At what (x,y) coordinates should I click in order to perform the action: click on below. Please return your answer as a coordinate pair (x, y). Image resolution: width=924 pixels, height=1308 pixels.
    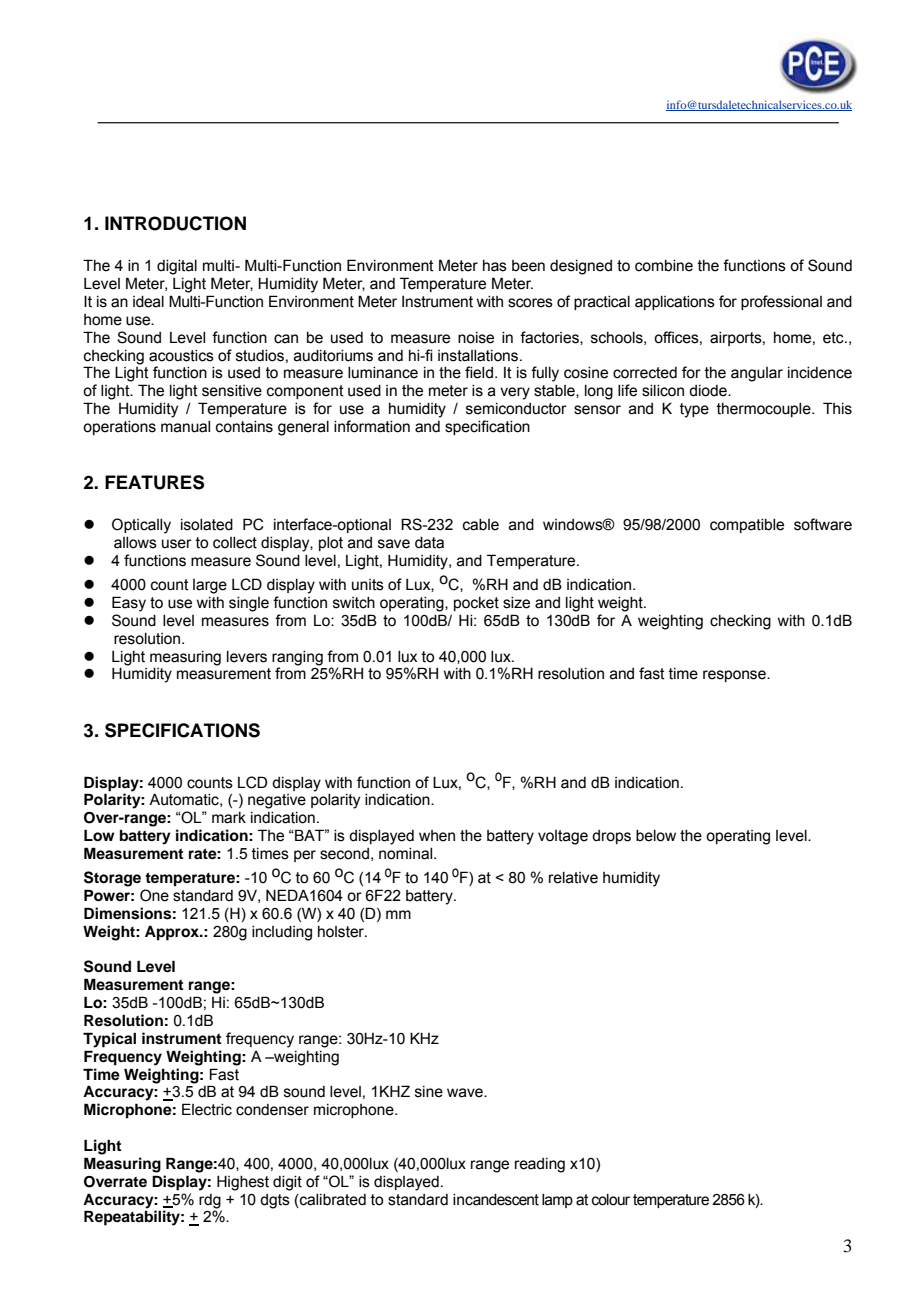
    Looking at the image, I should click on (656, 836).
